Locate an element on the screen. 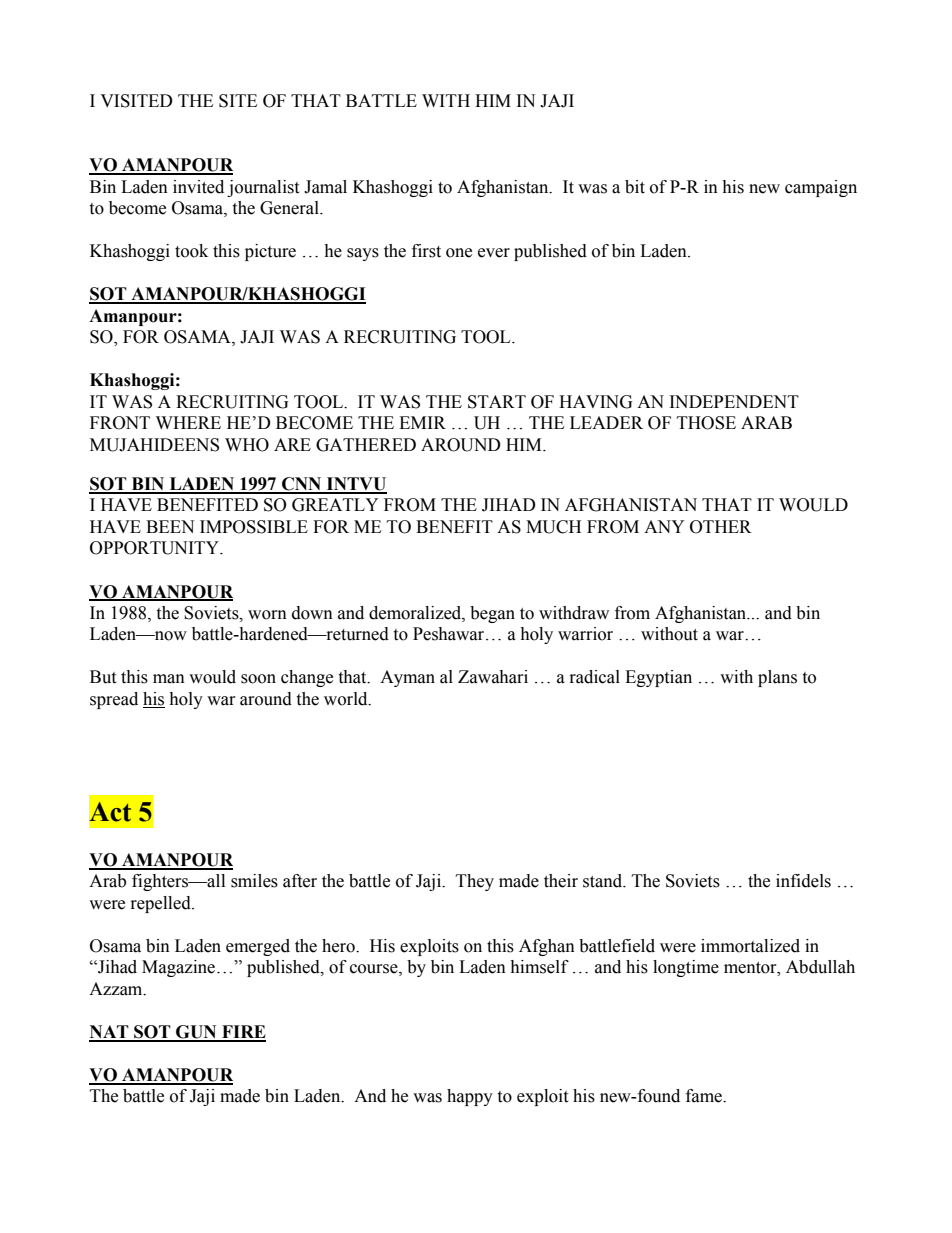 This screenshot has height=1233, width=952. GUN is located at coordinates (196, 1033).
